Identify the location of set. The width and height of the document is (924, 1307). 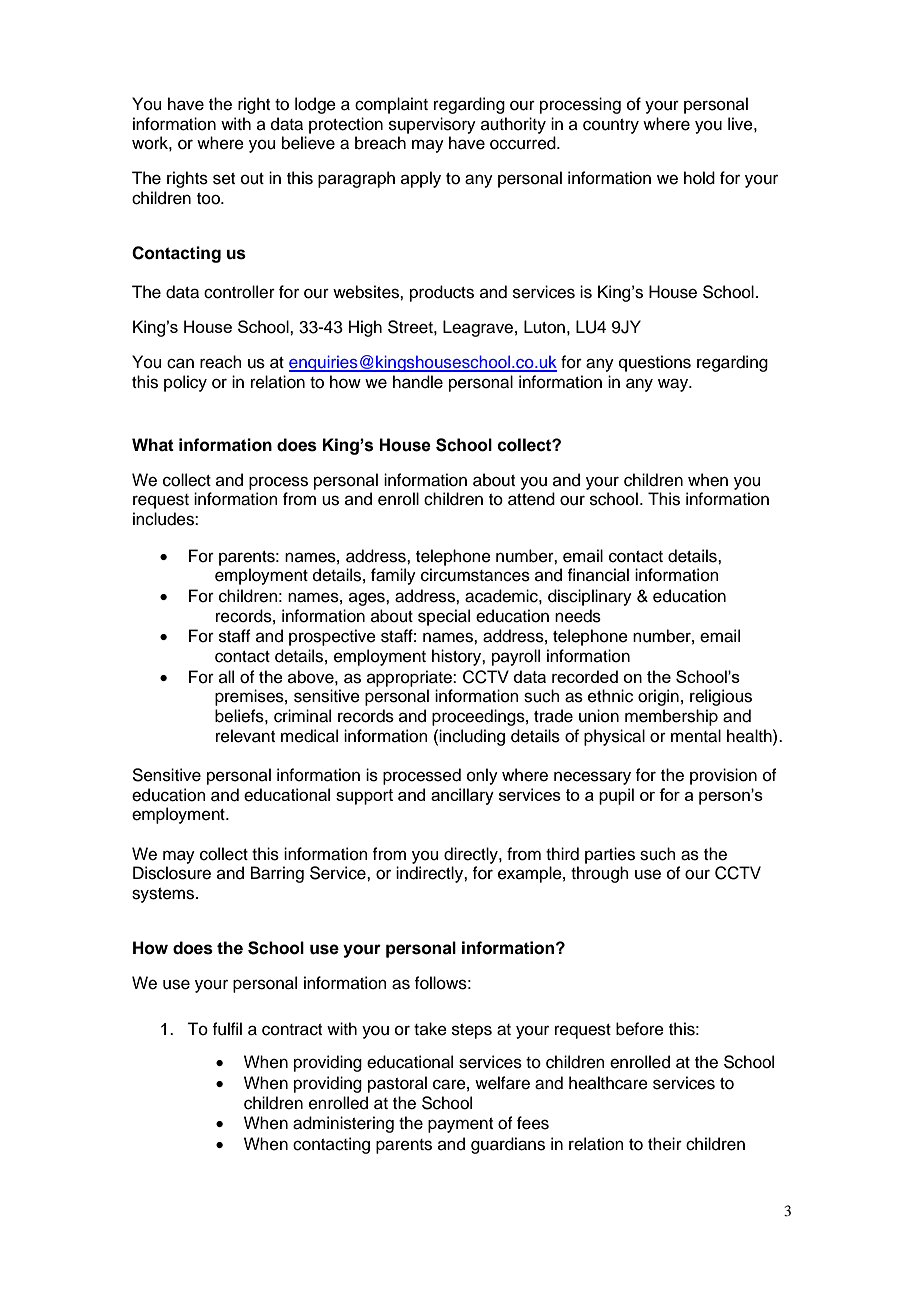
(224, 179).
